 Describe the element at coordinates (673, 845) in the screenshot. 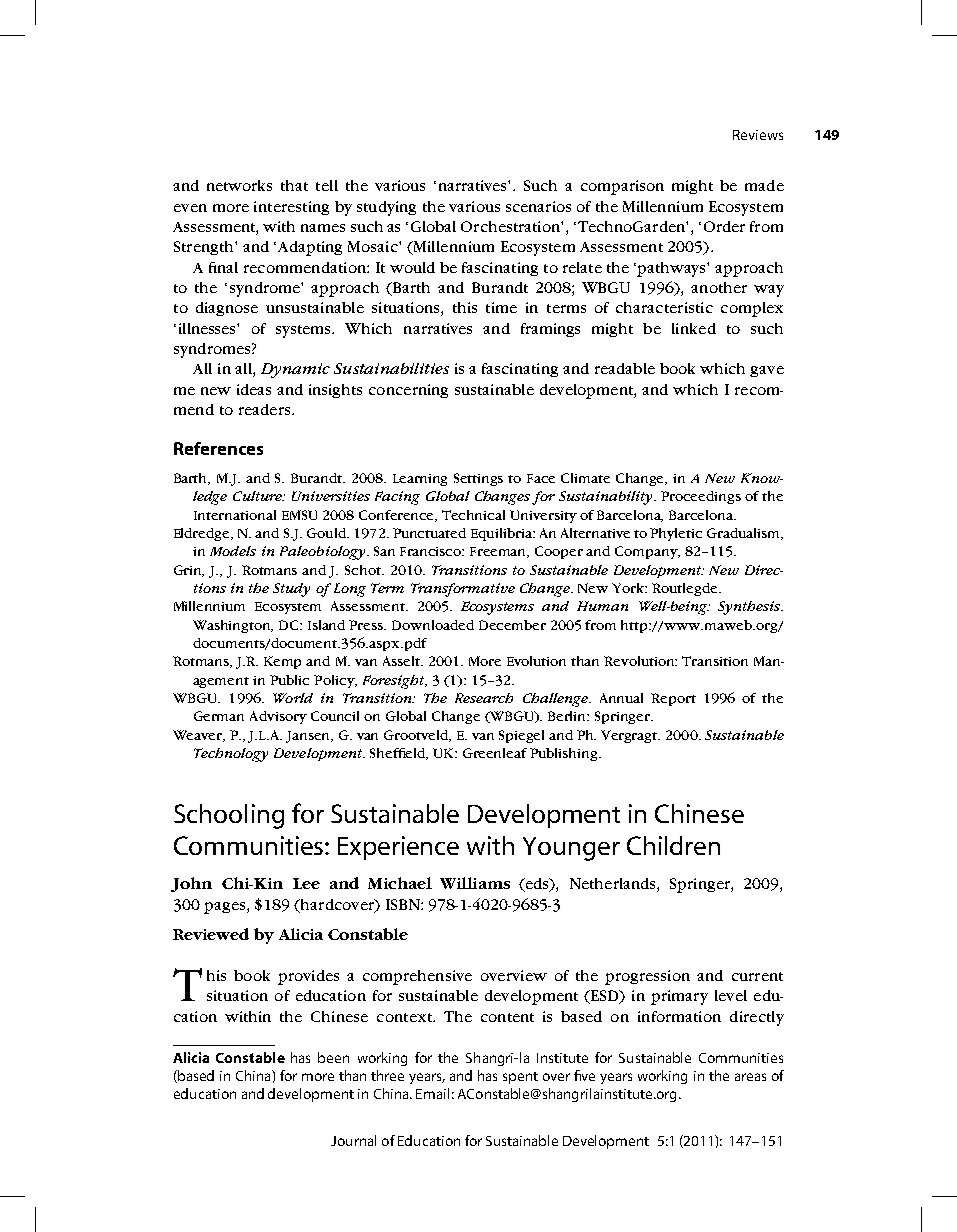

I see `Children` at that location.
